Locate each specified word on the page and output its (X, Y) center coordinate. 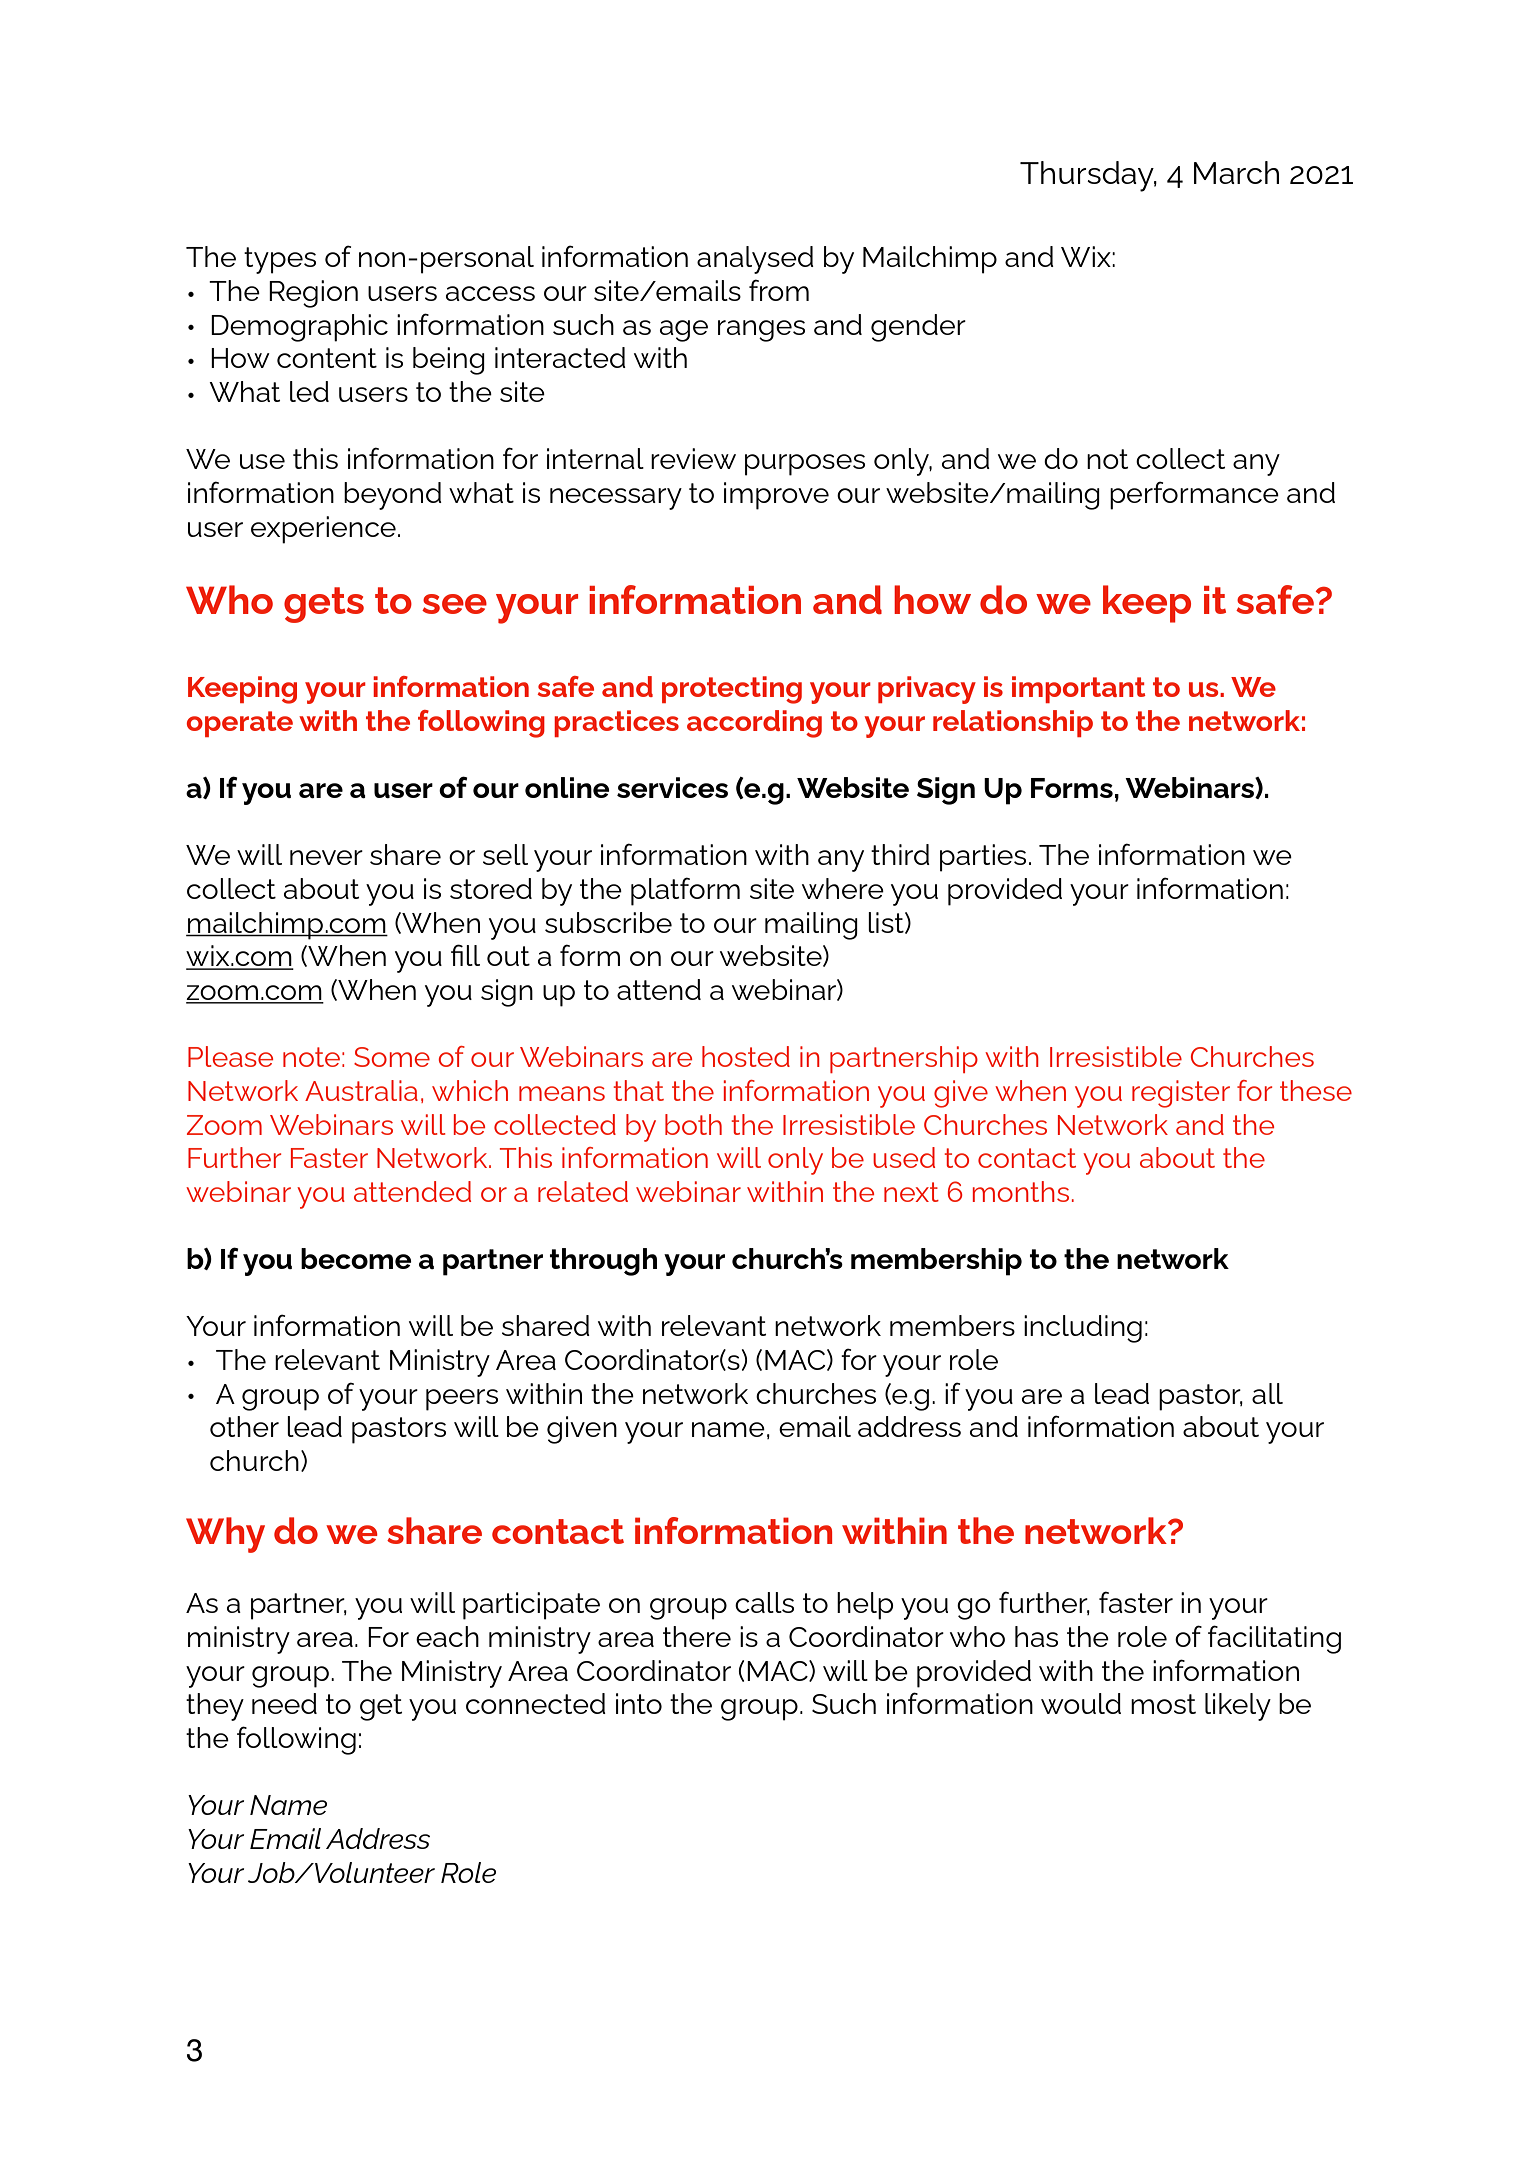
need (284, 1703)
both (693, 1124)
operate (240, 724)
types (280, 260)
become (356, 1258)
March (1236, 172)
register (1181, 1094)
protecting (732, 690)
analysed (755, 260)
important (1079, 689)
